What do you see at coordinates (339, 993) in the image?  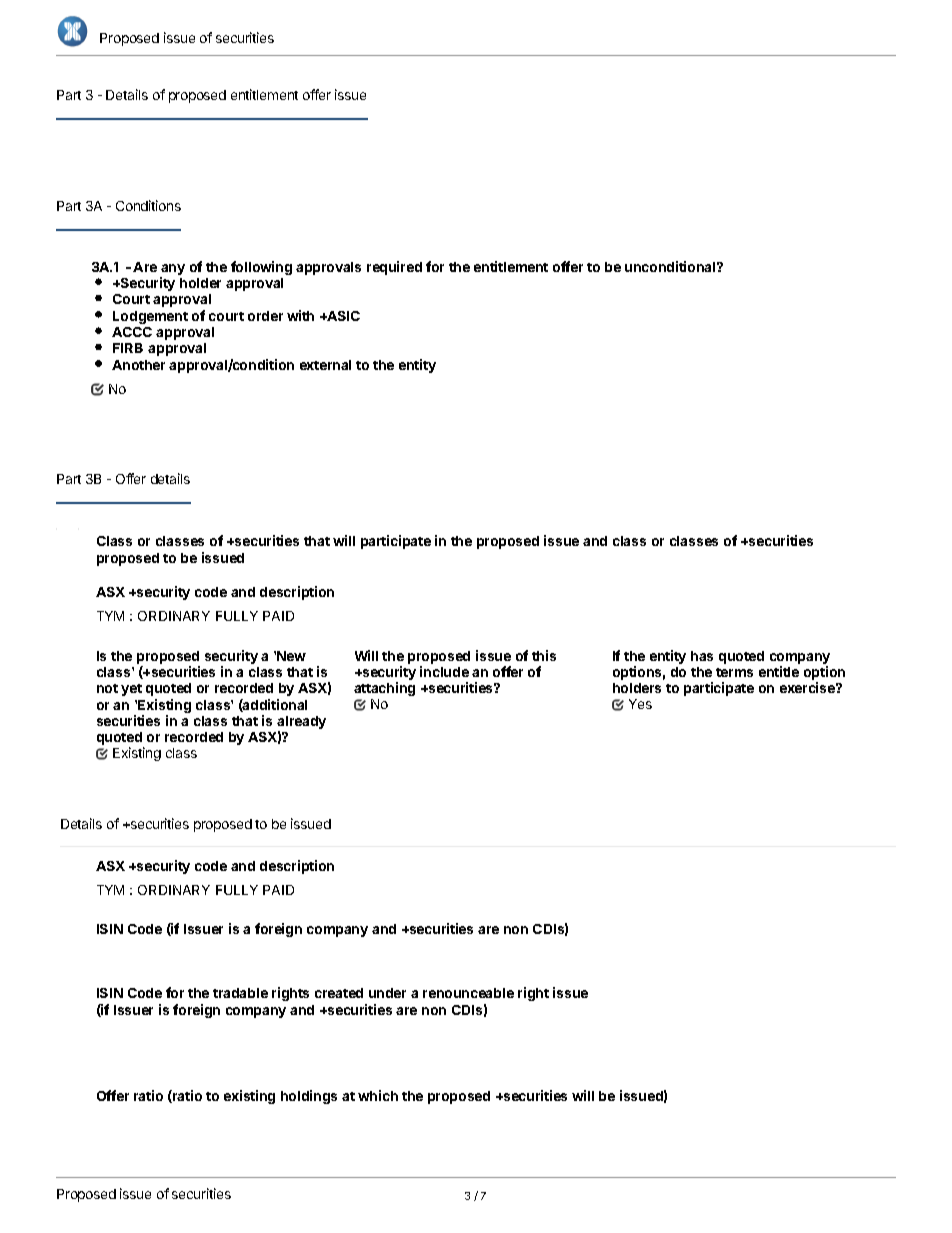 I see `created` at bounding box center [339, 993].
